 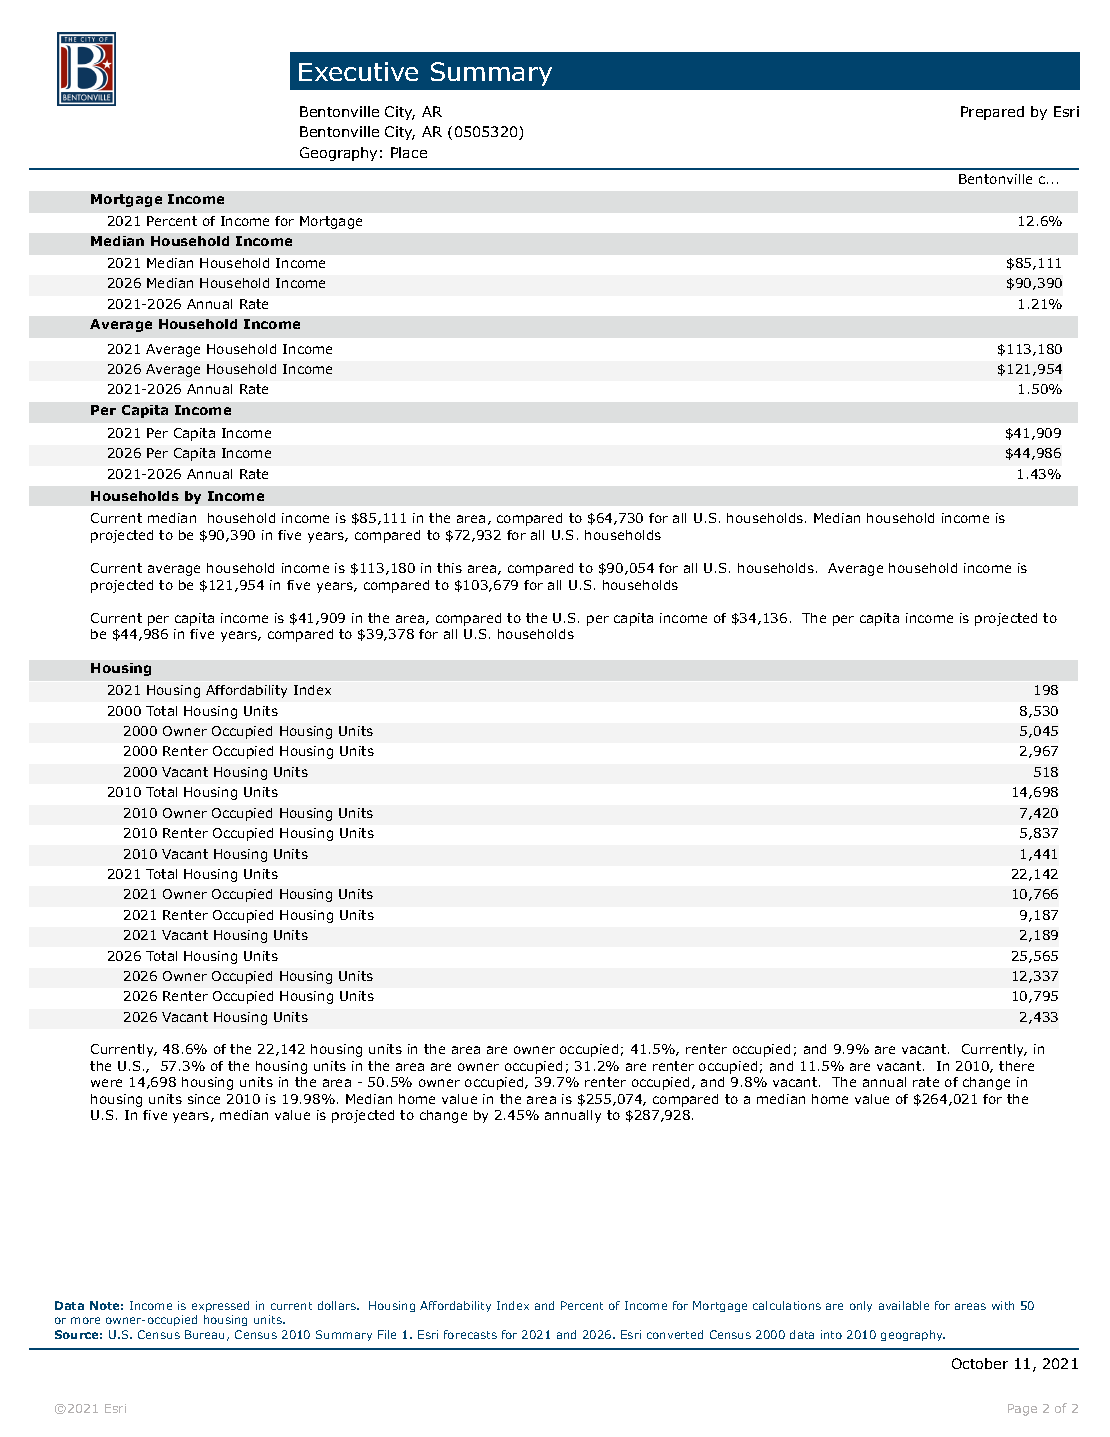 I want to click on forecasts, so click(x=470, y=1334).
